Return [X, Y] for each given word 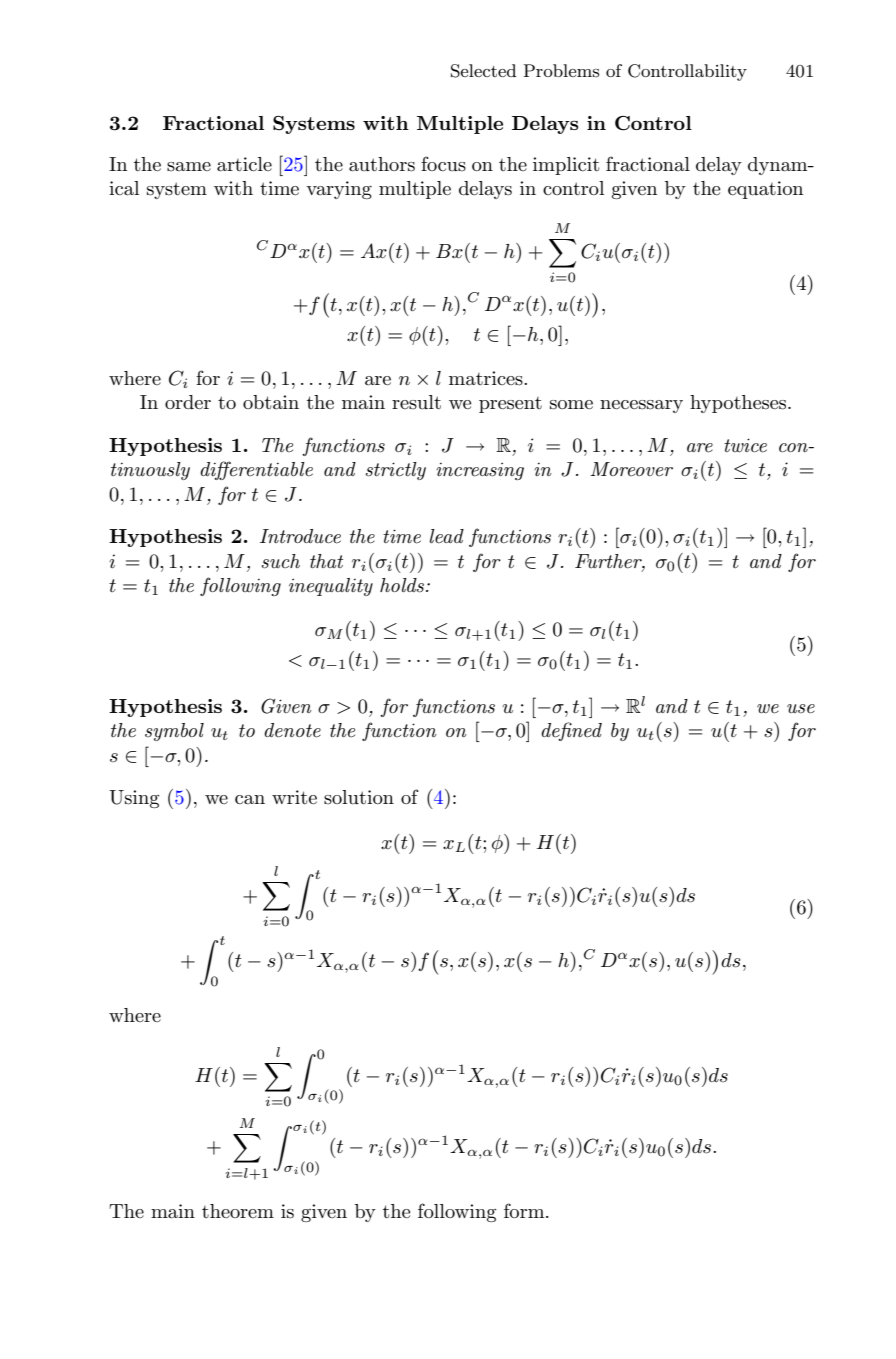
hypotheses [739, 404]
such [280, 561]
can [250, 800]
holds [403, 585]
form [525, 1210]
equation [765, 190]
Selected [483, 71]
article [244, 164]
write [294, 797]
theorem [238, 1211]
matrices [487, 378]
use [801, 709]
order [188, 402]
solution [359, 797]
